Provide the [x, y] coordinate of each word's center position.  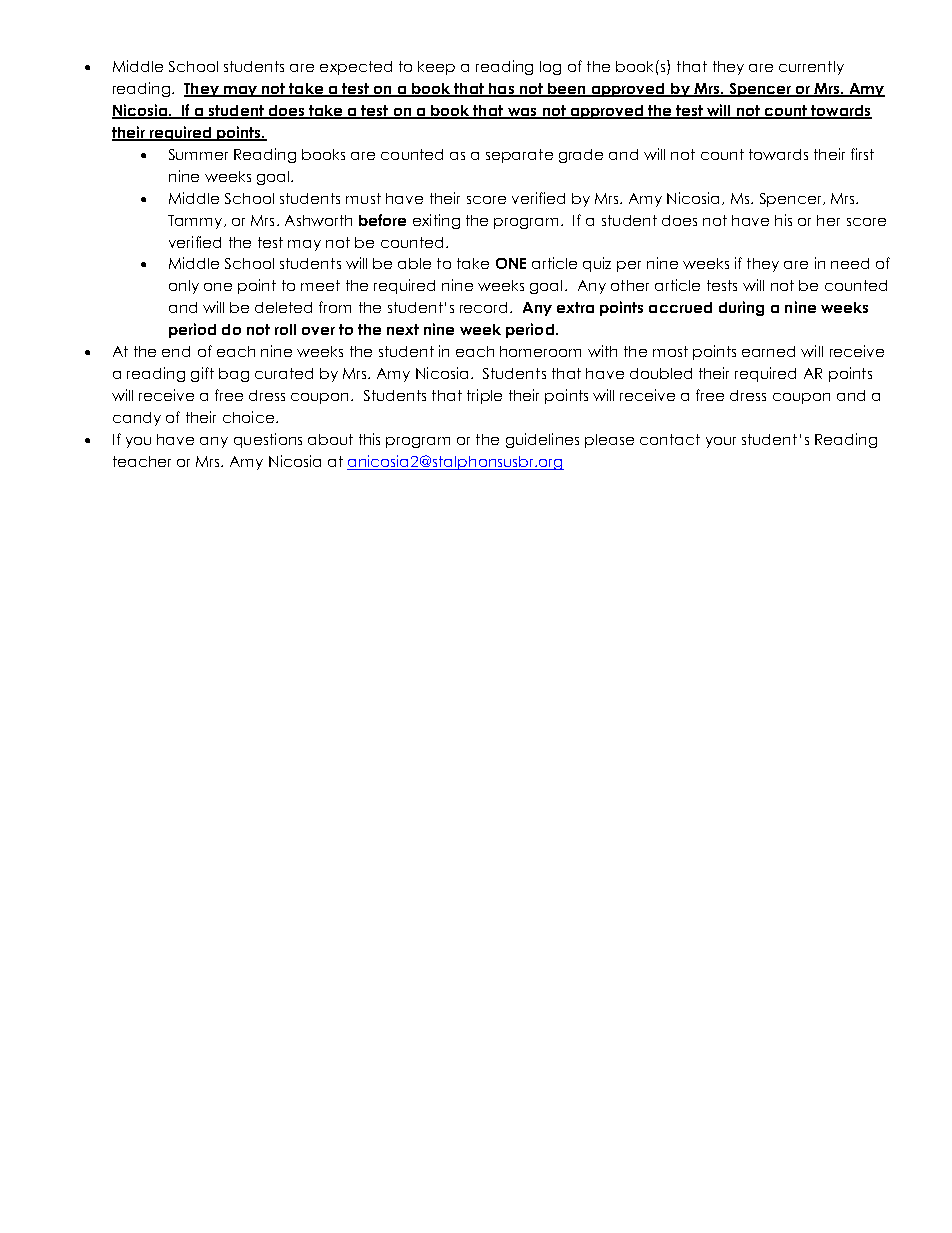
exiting [436, 221]
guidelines [542, 440]
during [741, 308]
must [363, 198]
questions [268, 440]
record [485, 307]
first [862, 154]
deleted [283, 307]
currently [811, 68]
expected [356, 68]
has [501, 89]
